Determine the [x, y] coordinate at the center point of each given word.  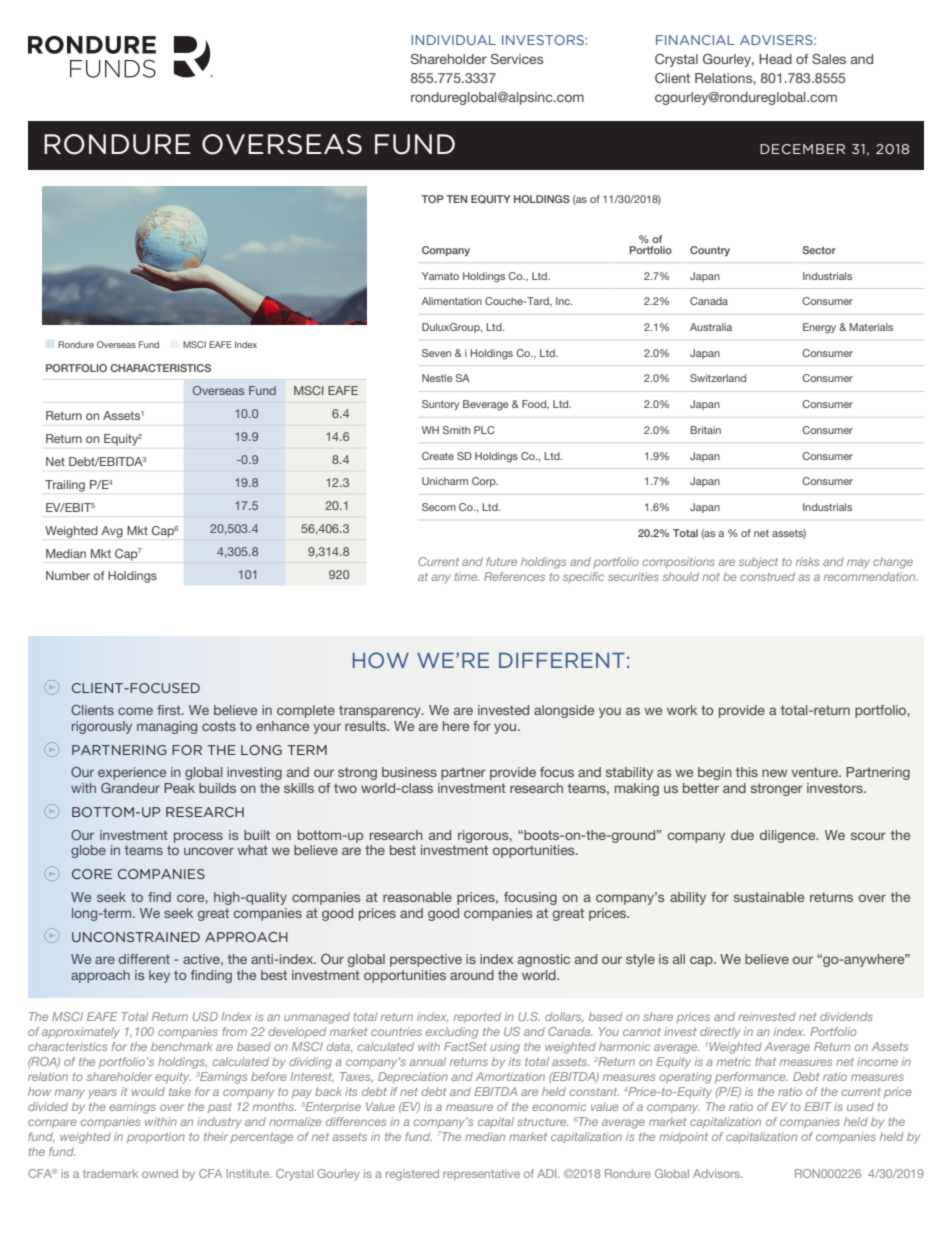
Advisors [717, 1173]
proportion [156, 1137]
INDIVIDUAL [454, 40]
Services [517, 59]
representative [481, 1174]
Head [775, 59]
